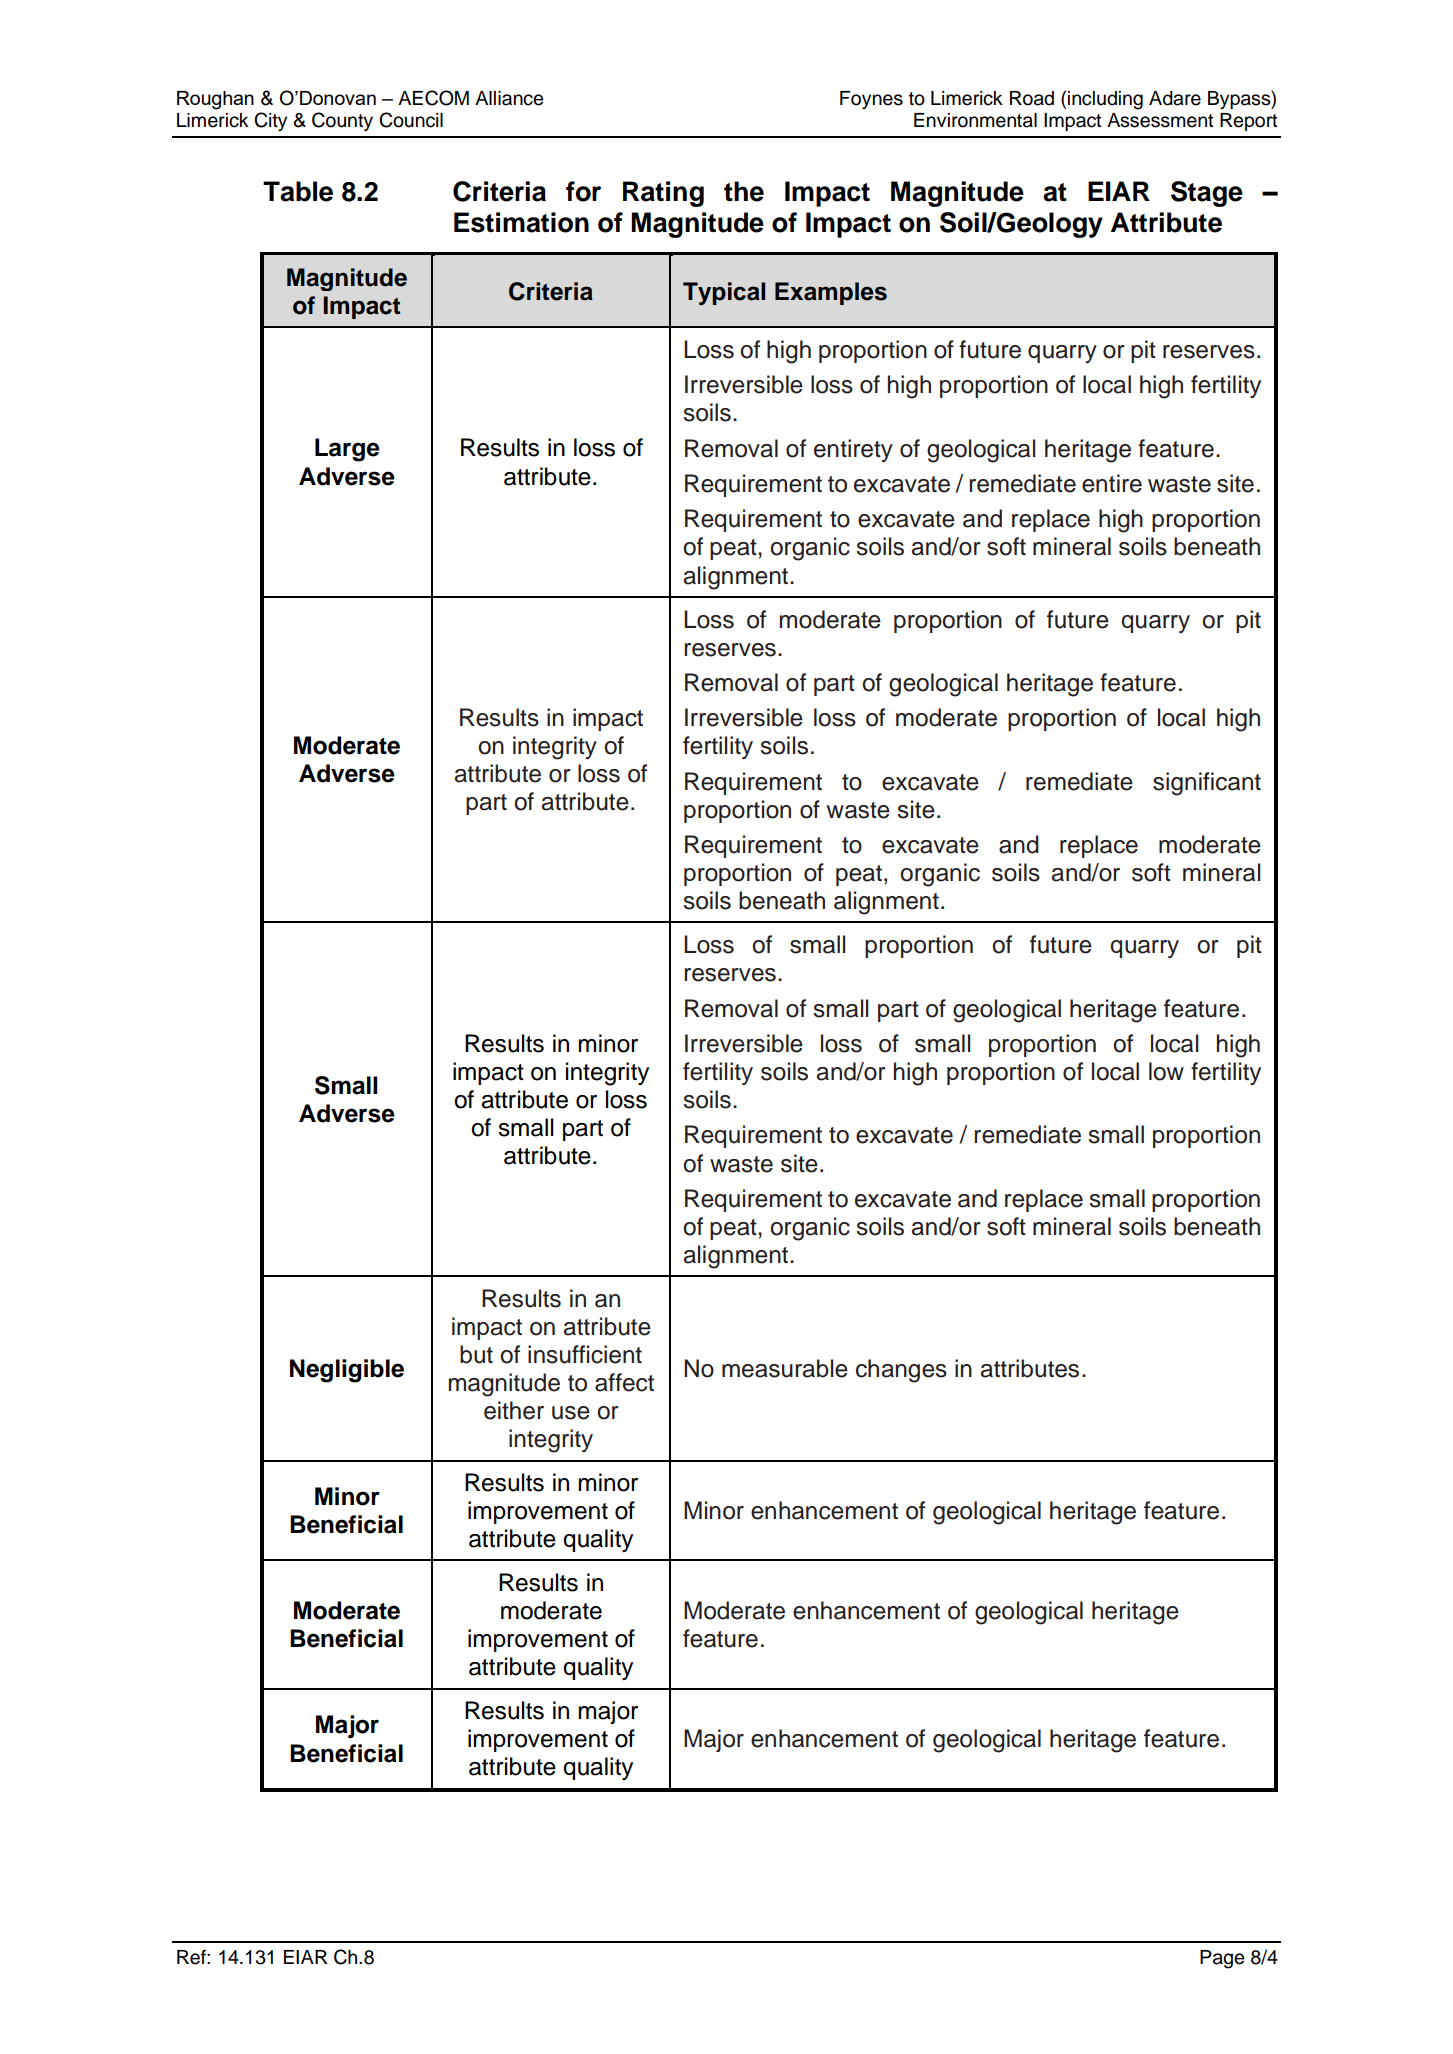  I want to click on Assessment, so click(1160, 120).
